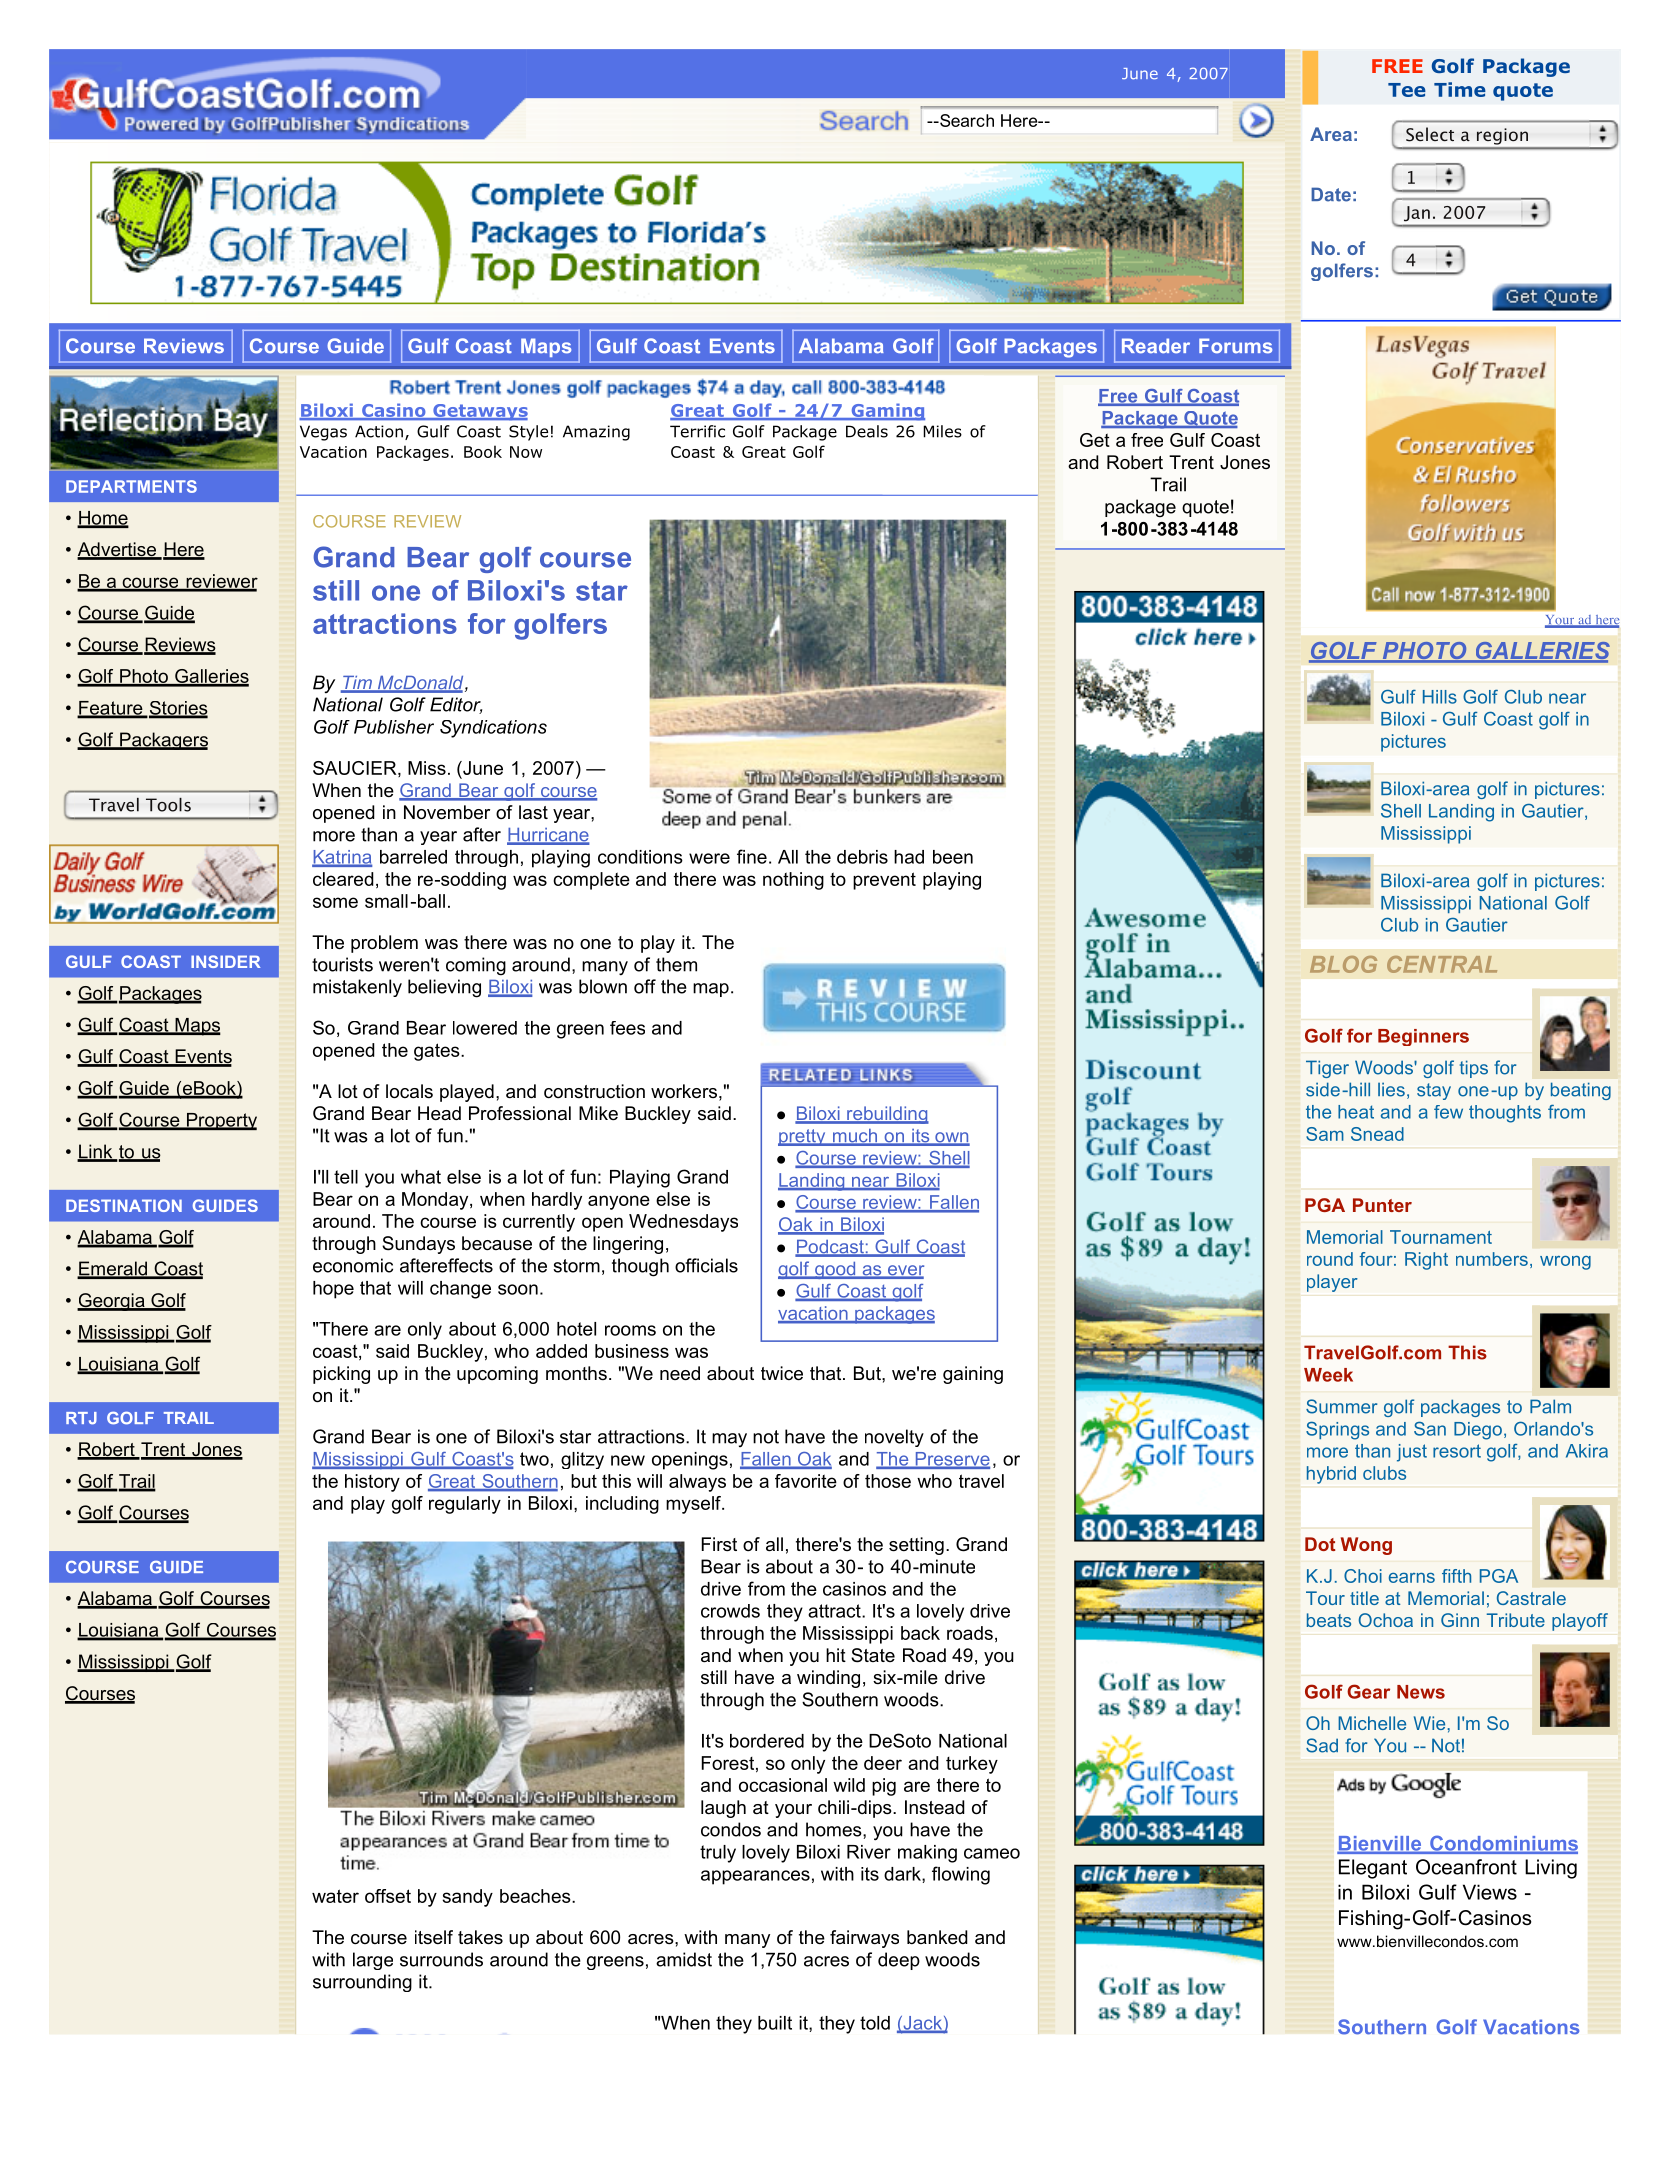 Image resolution: width=1670 pixels, height=2161 pixels. Describe the element at coordinates (323, 433) in the screenshot. I see `Vegas` at that location.
